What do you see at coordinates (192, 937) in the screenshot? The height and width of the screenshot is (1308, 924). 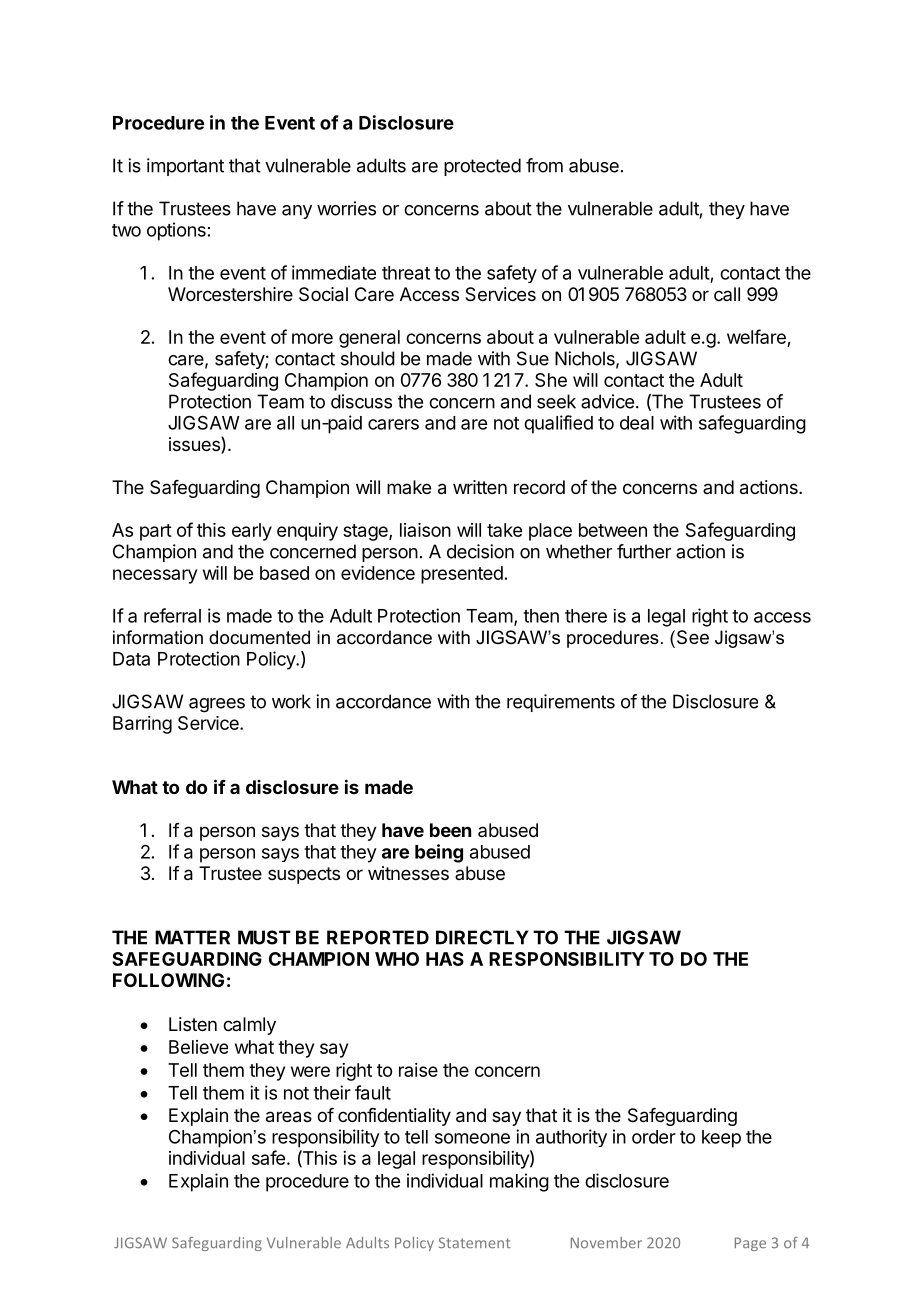 I see `MATTER` at bounding box center [192, 937].
